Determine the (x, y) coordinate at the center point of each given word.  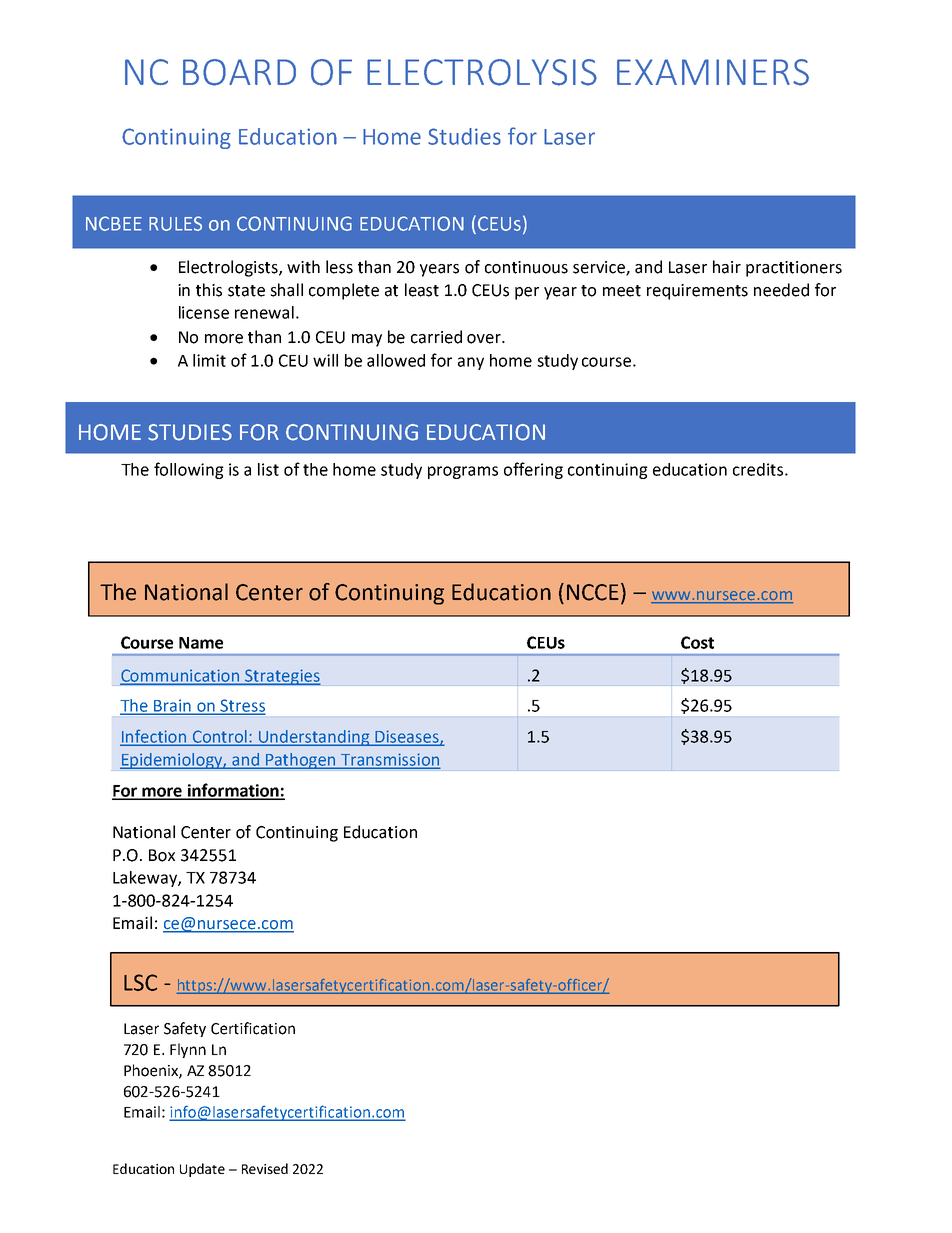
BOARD (239, 72)
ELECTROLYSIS (482, 72)
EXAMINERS (713, 72)
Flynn (188, 1050)
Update (202, 1170)
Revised (265, 1168)
